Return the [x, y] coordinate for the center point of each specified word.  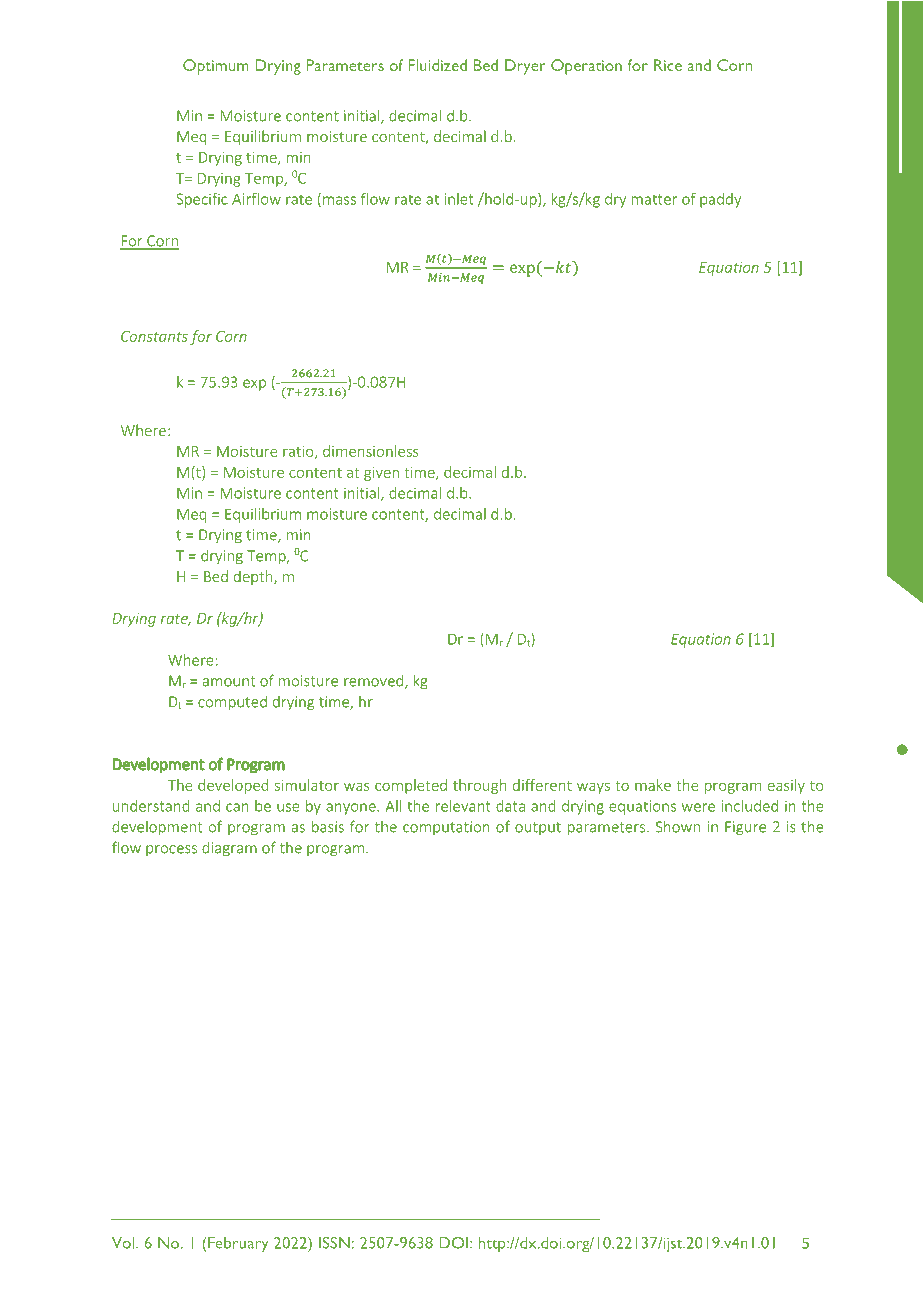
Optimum [216, 67]
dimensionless [371, 451]
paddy [720, 200]
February [238, 1245]
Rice [668, 65]
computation [446, 828]
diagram [229, 849]
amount [229, 681]
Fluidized [437, 65]
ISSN [334, 1243]
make [653, 785]
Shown [678, 826]
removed [375, 681]
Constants [154, 336]
